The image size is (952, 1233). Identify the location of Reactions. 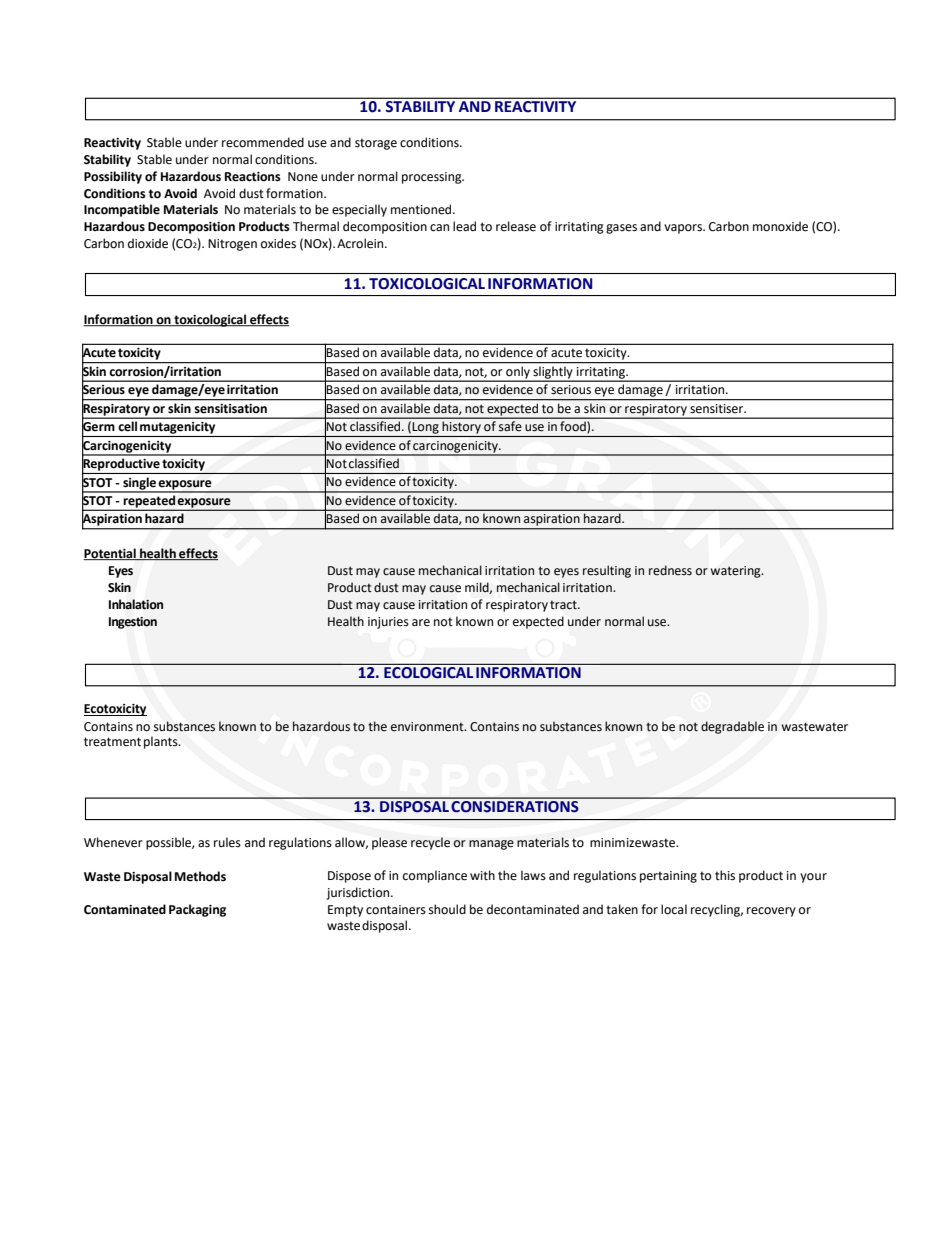
(253, 177).
